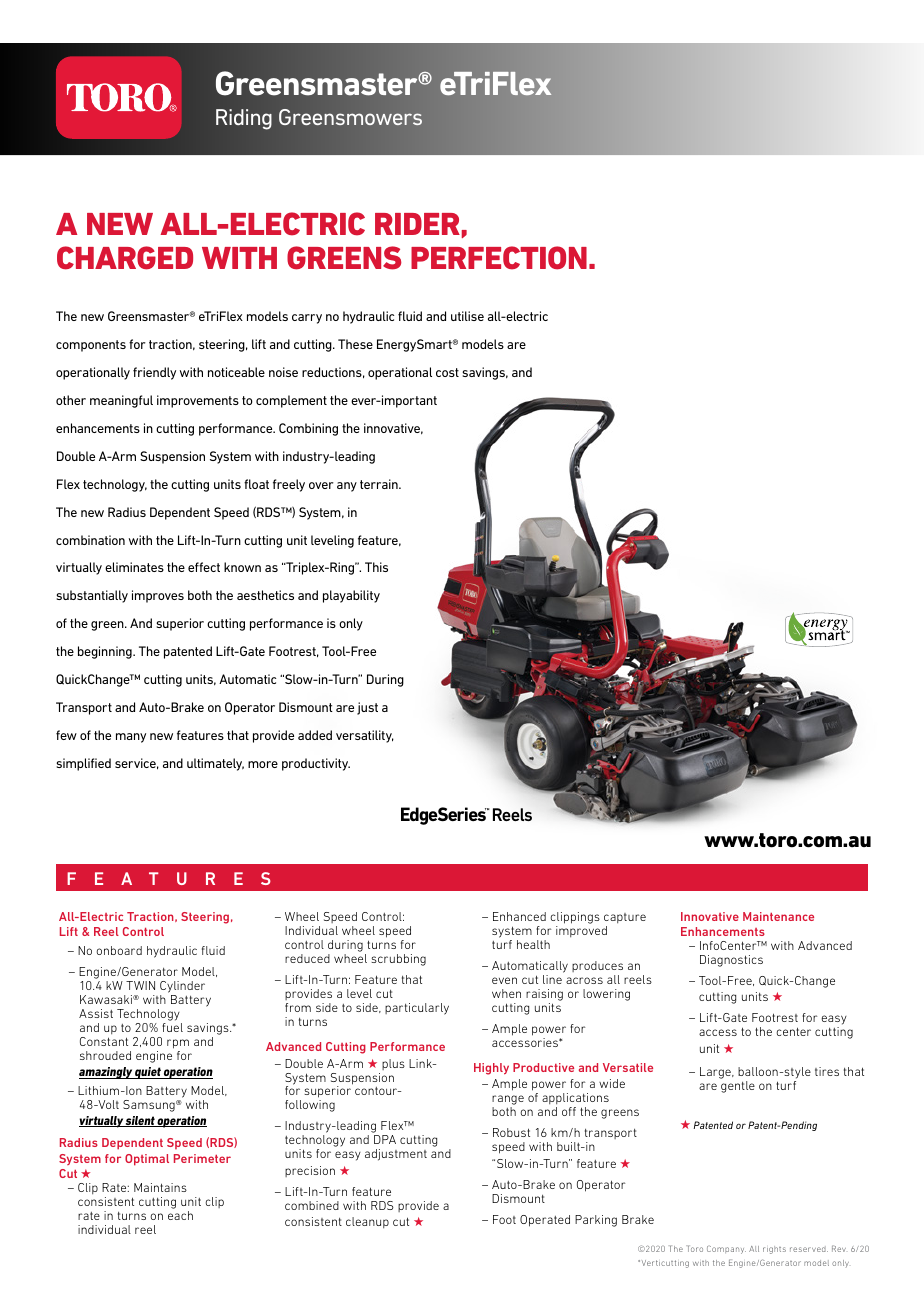 The image size is (924, 1308). I want to click on PERFECTION, so click(499, 258).
